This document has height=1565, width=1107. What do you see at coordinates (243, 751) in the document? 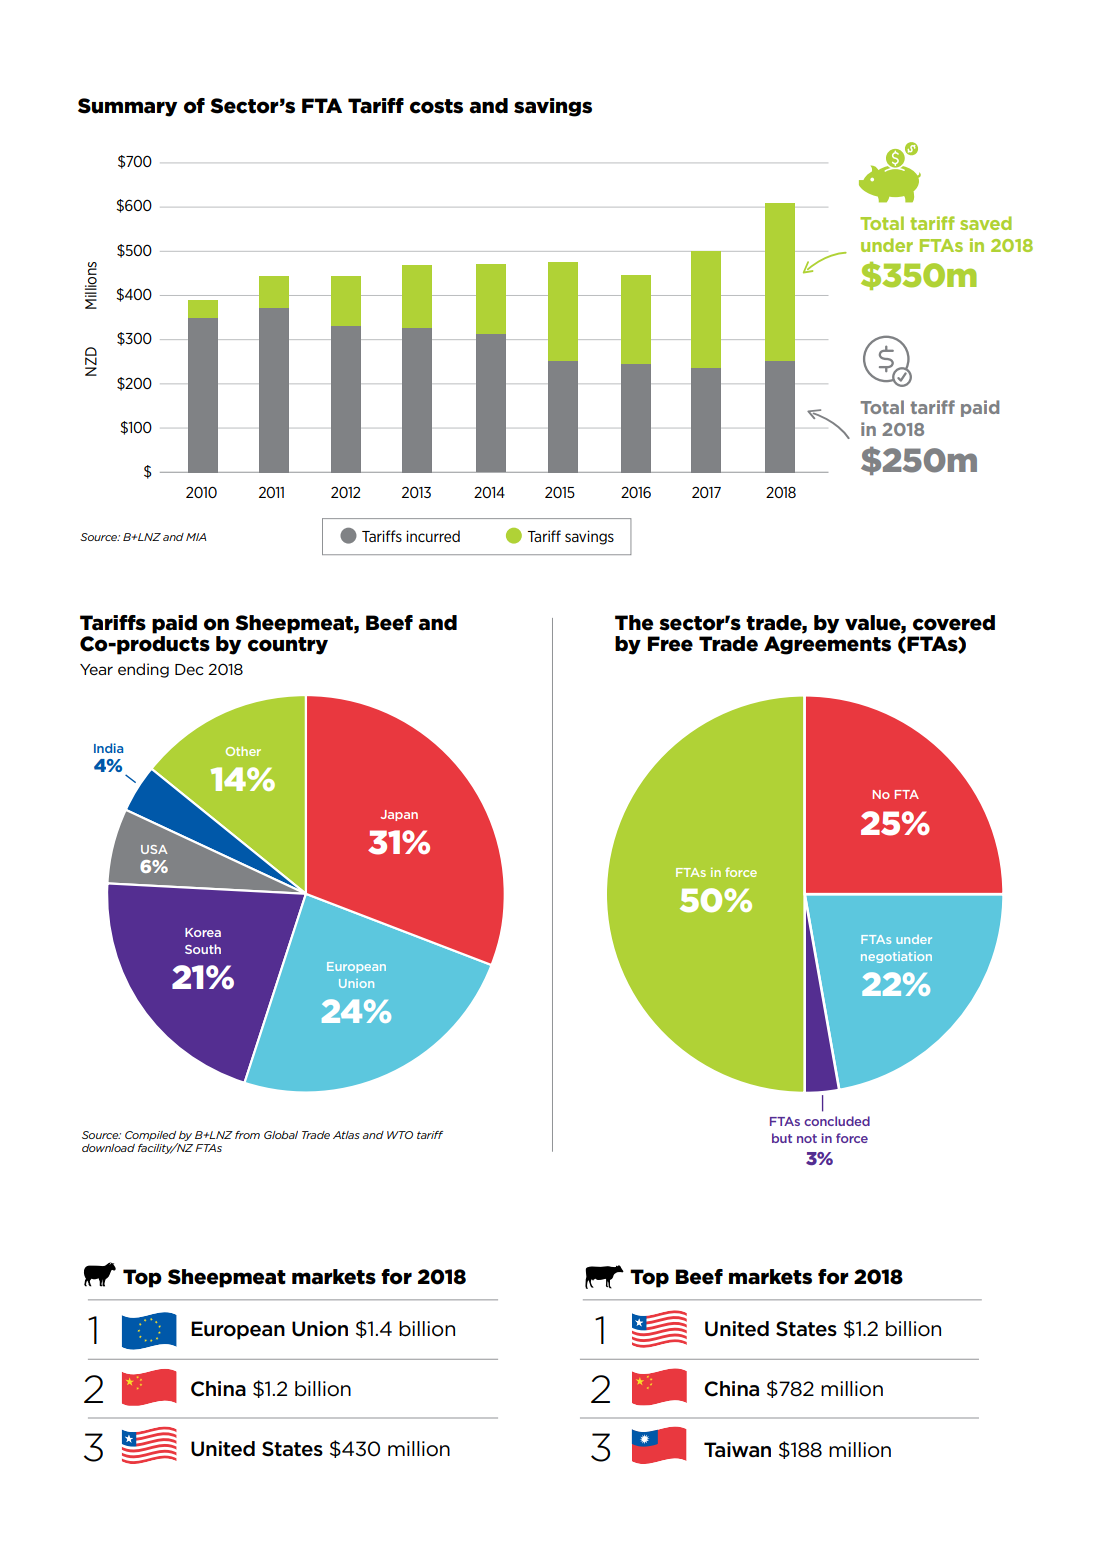
I see `Other` at bounding box center [243, 751].
